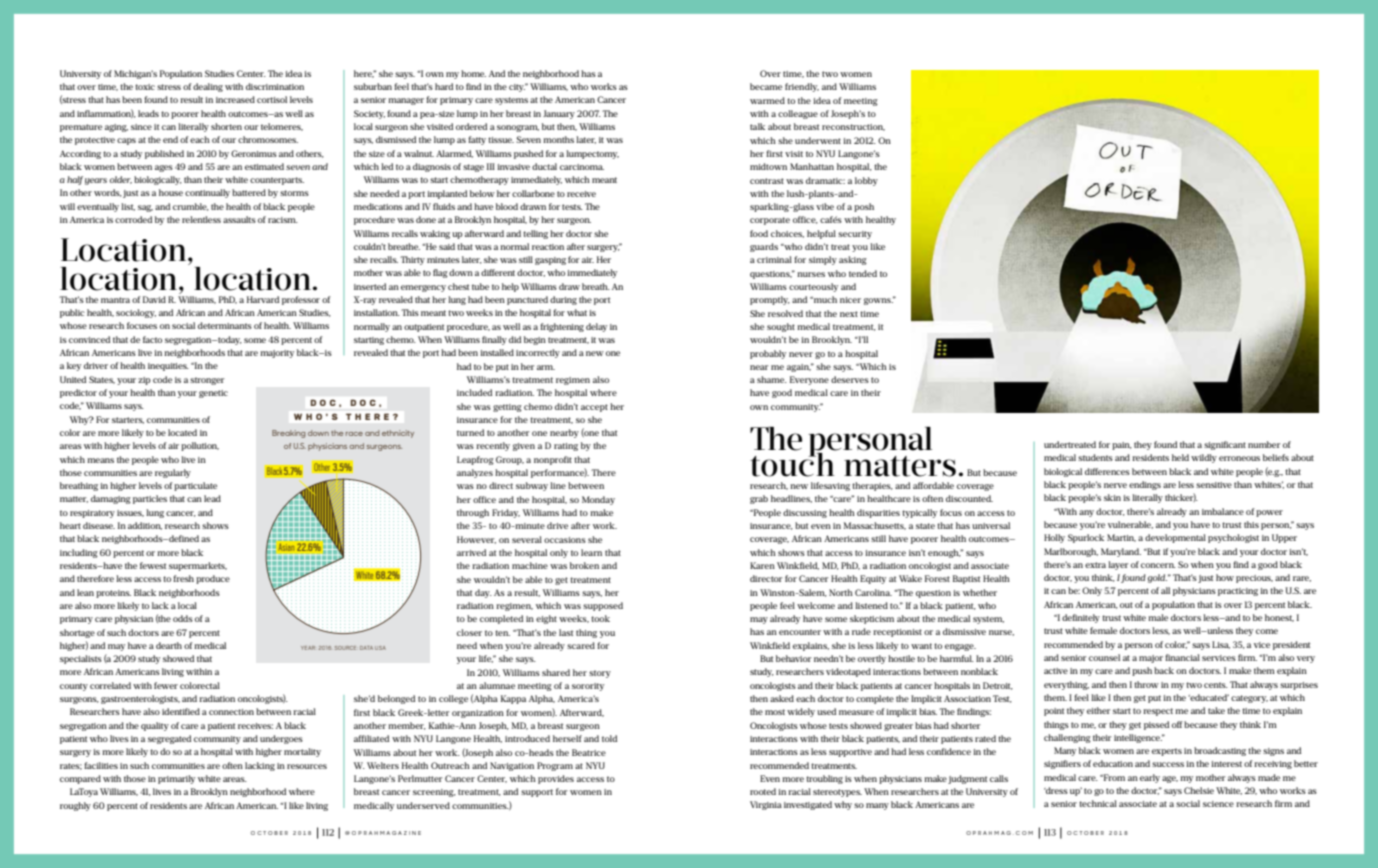 This screenshot has width=1378, height=868. Describe the element at coordinates (235, 99) in the screenshot. I see `increased` at that location.
